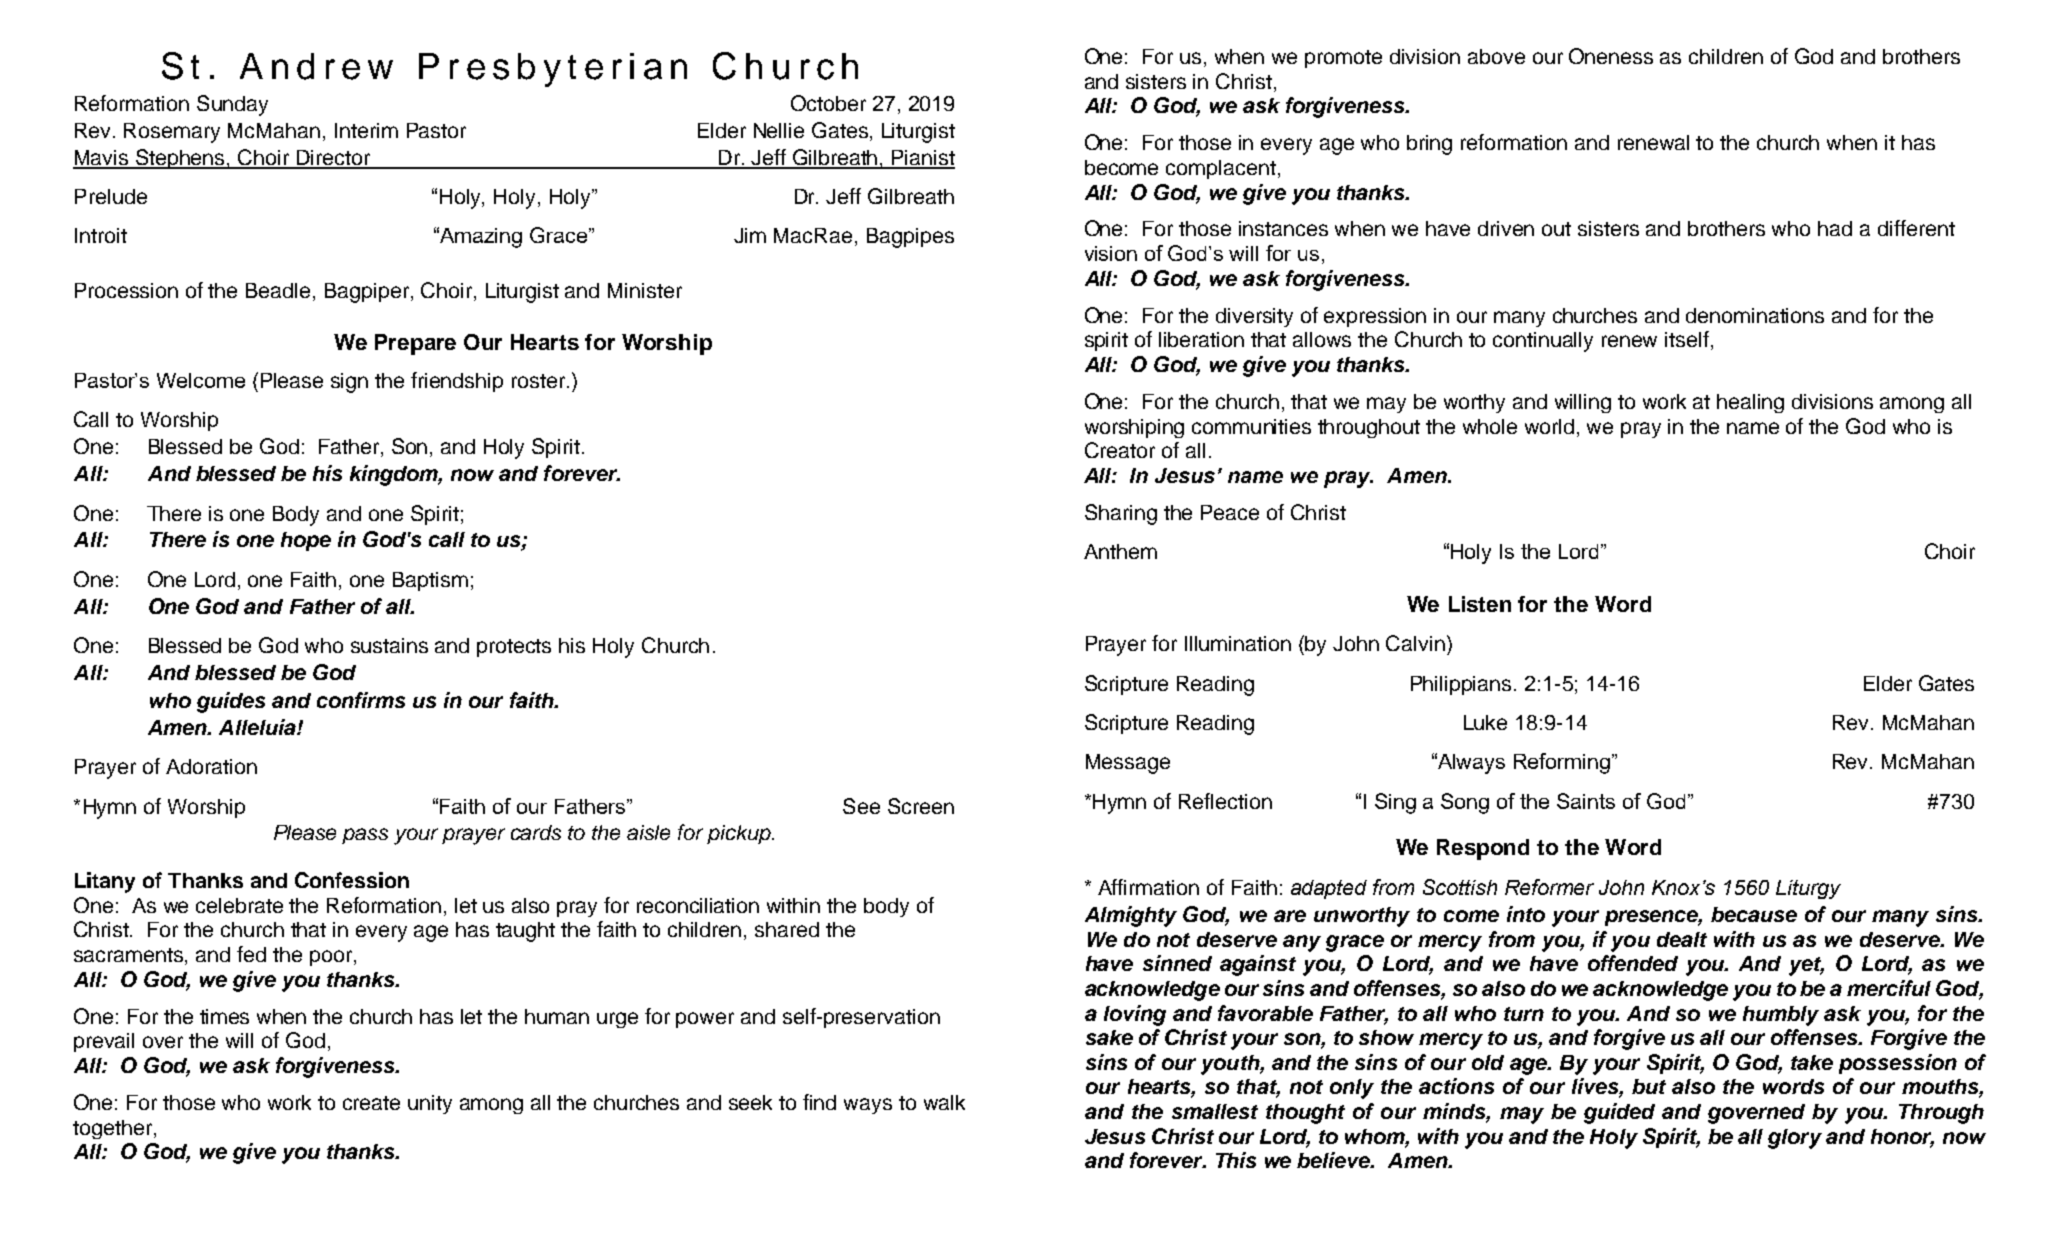  I want to click on Oneness, so click(1611, 56).
